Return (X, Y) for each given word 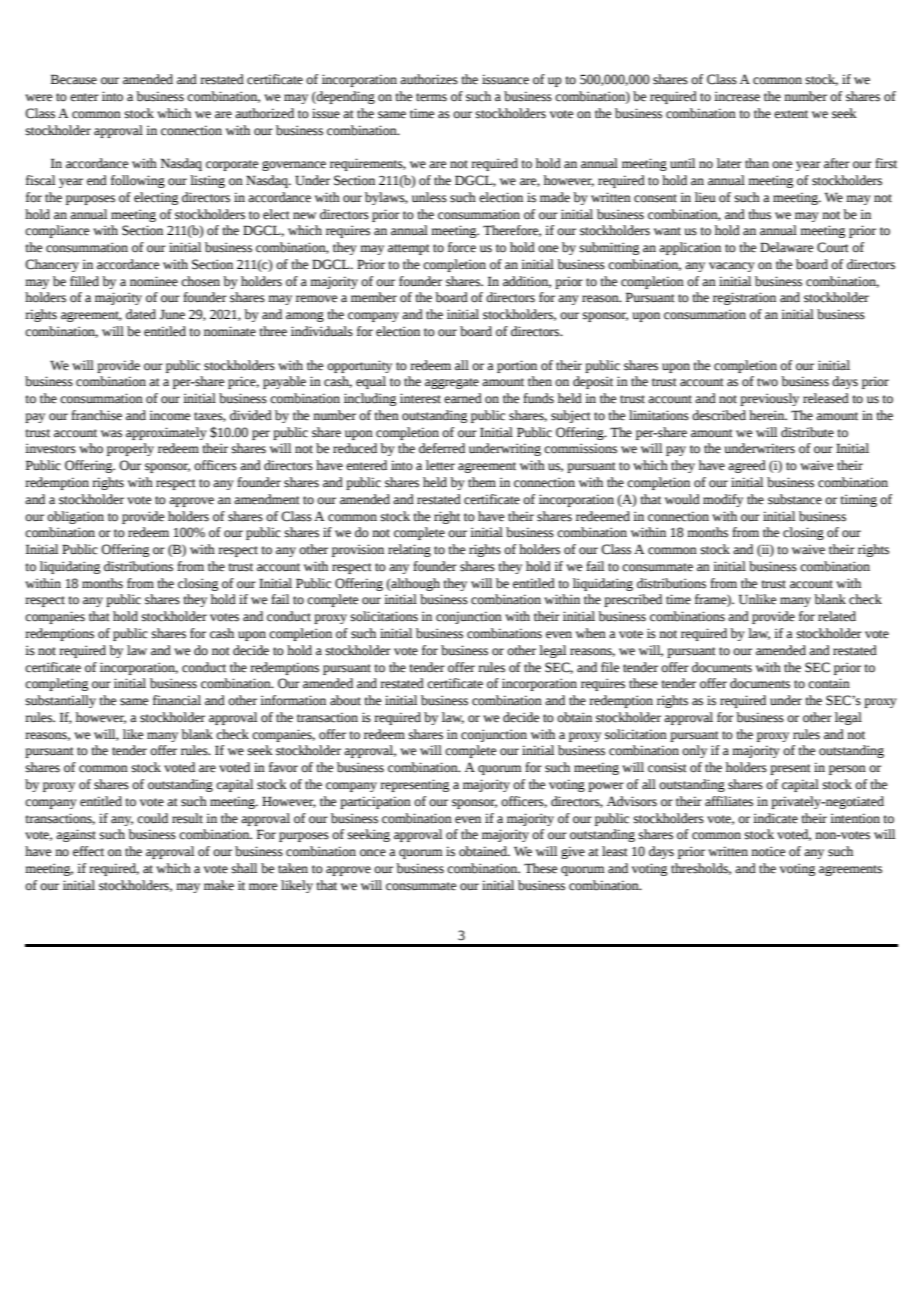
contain (829, 683)
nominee (154, 281)
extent (791, 114)
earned (463, 398)
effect (88, 851)
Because (74, 79)
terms (431, 97)
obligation (75, 517)
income (169, 415)
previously (769, 399)
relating (409, 550)
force (462, 247)
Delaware (786, 247)
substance (795, 499)
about (345, 700)
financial (177, 700)
